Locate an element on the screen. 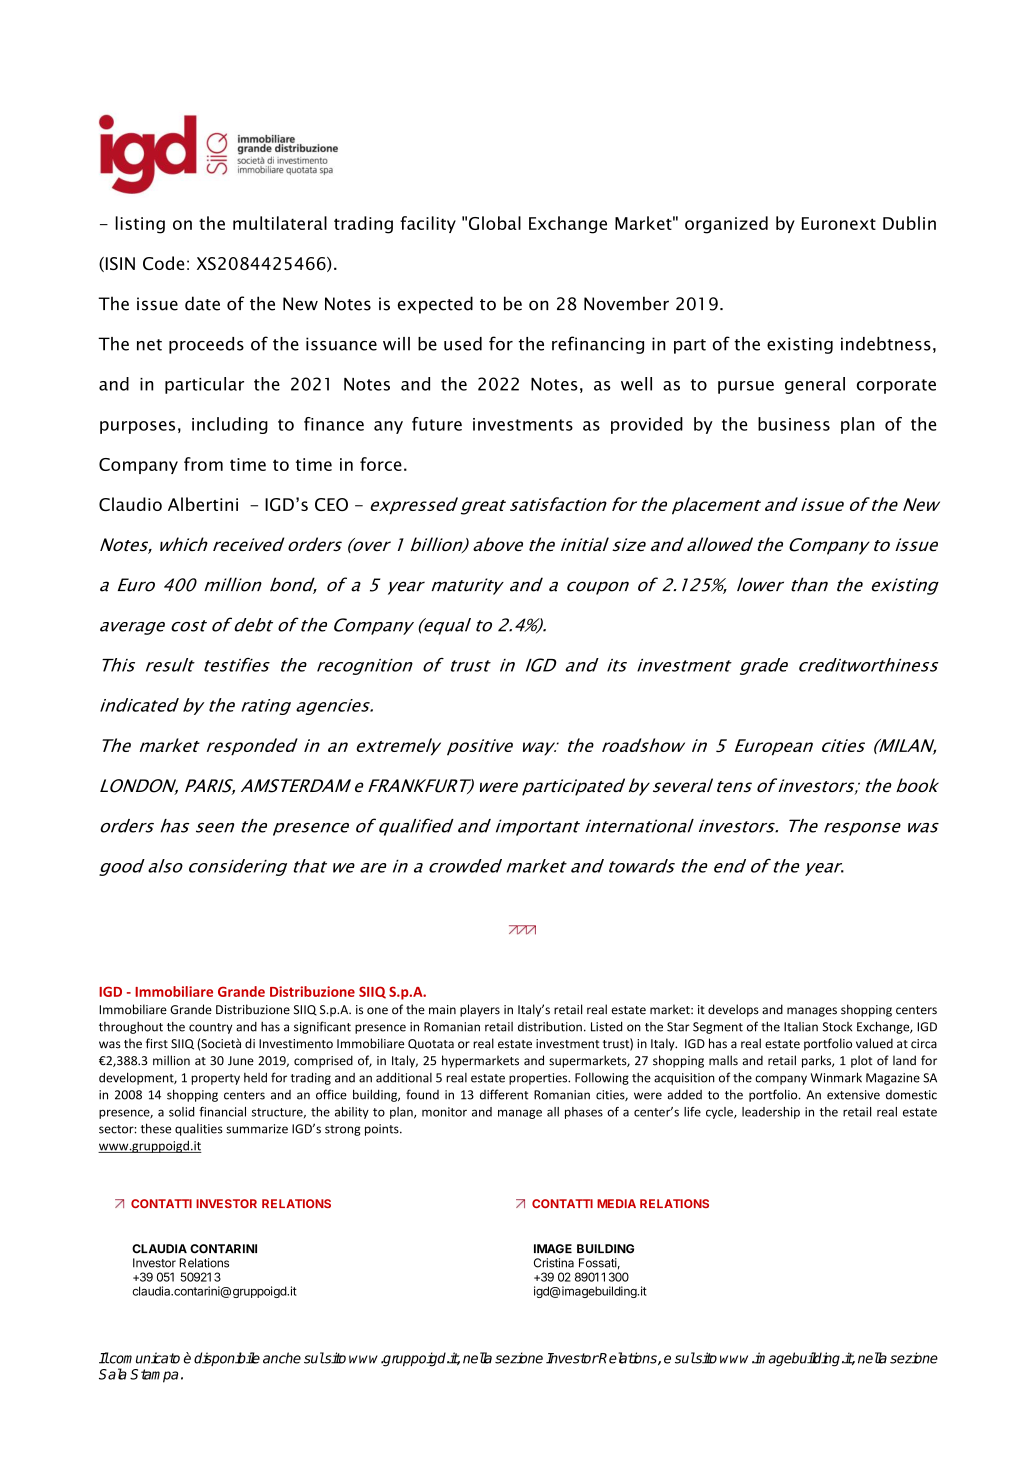 Image resolution: width=1036 pixels, height=1467 pixels. country is located at coordinates (210, 1028).
